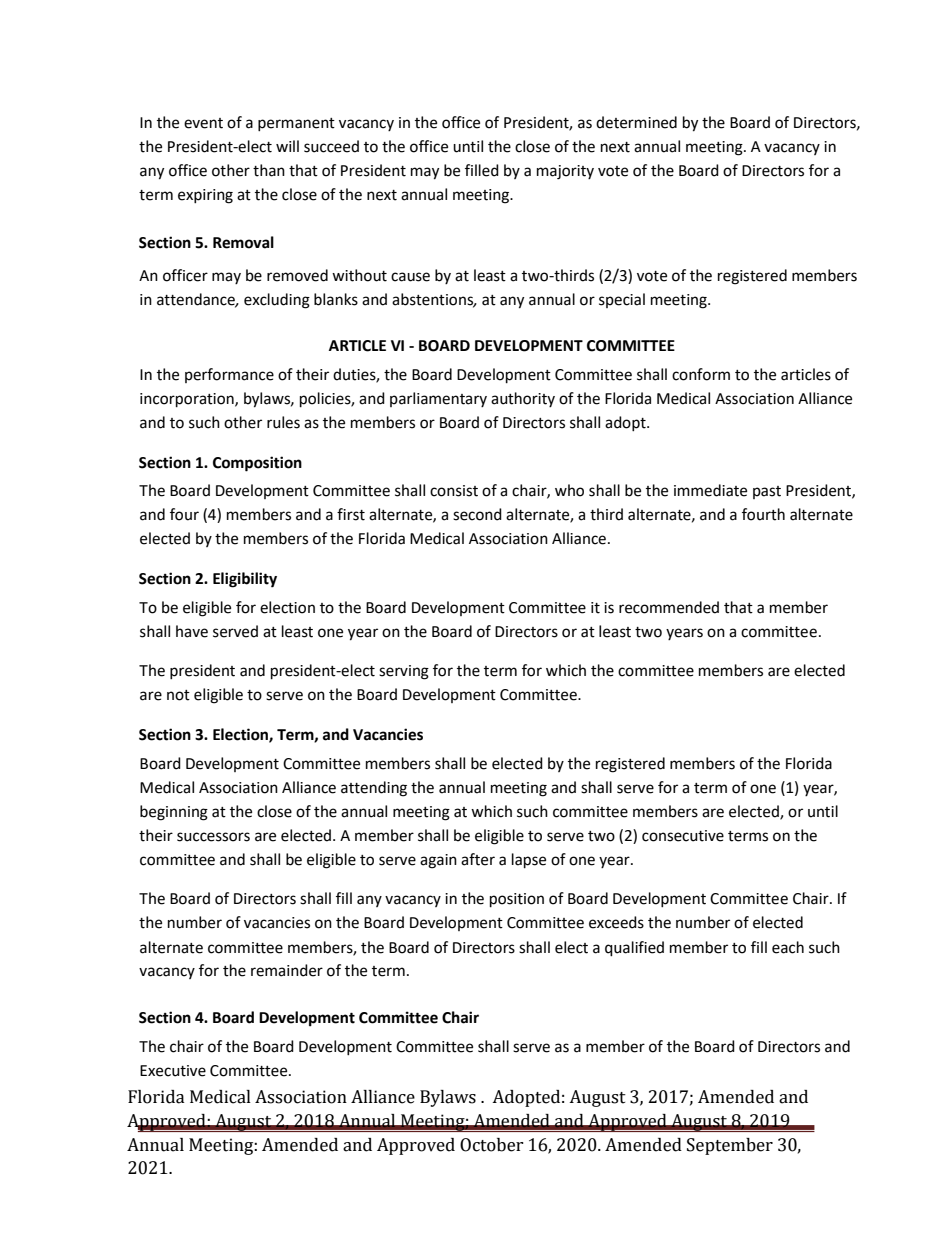 This document has width=952, height=1233. I want to click on special, so click(622, 300).
